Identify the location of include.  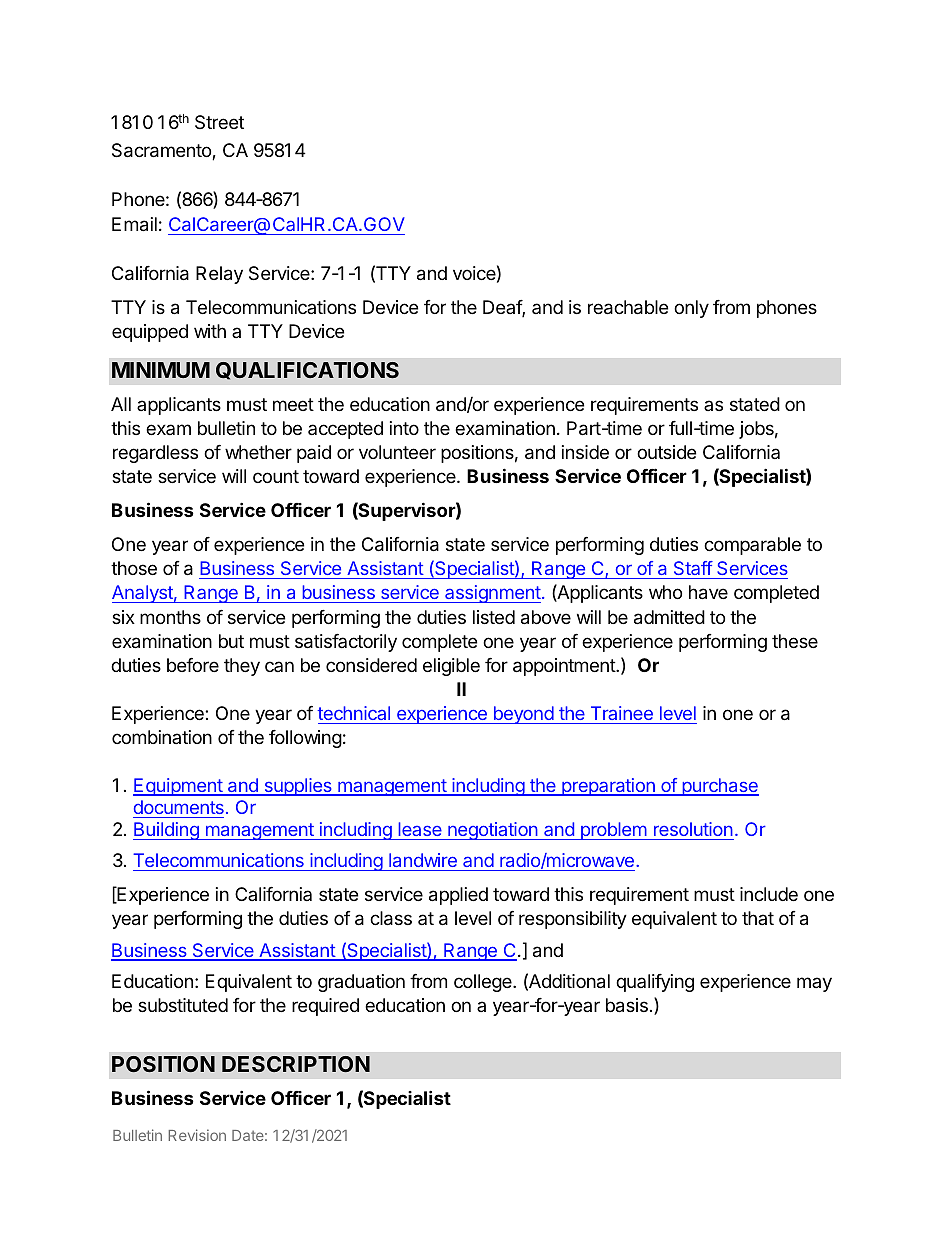
(769, 894).
